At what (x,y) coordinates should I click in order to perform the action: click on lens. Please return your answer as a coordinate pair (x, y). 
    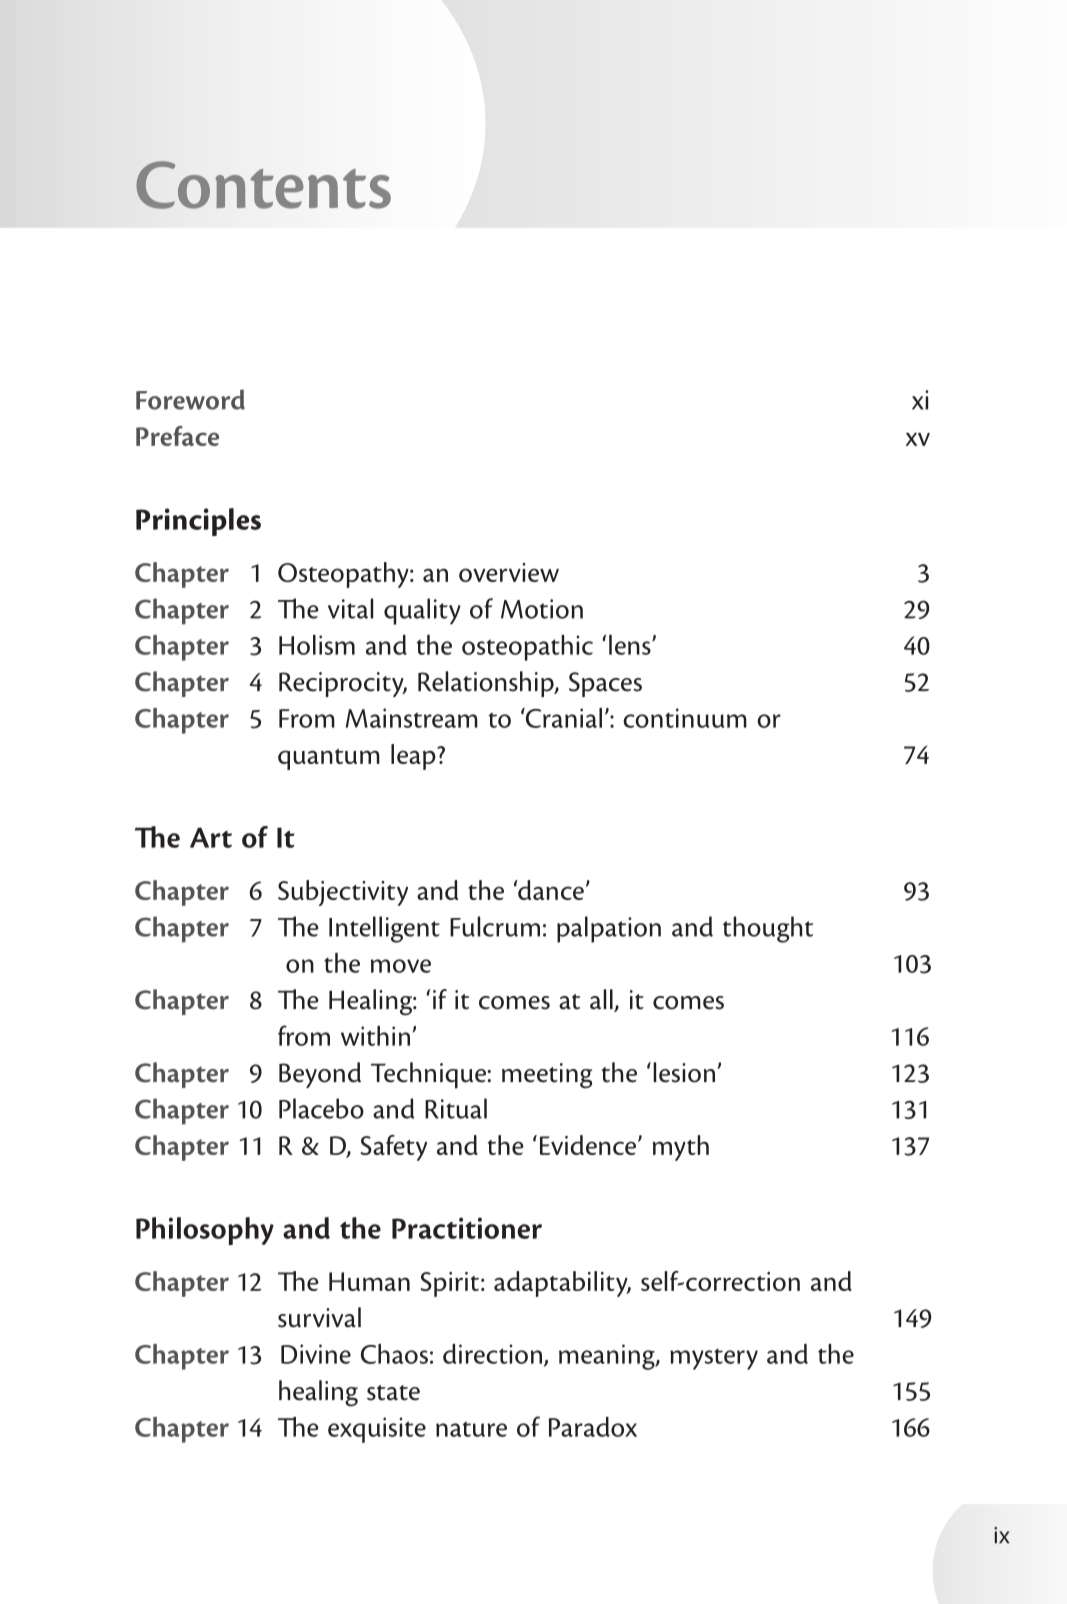
    Looking at the image, I should click on (631, 645).
